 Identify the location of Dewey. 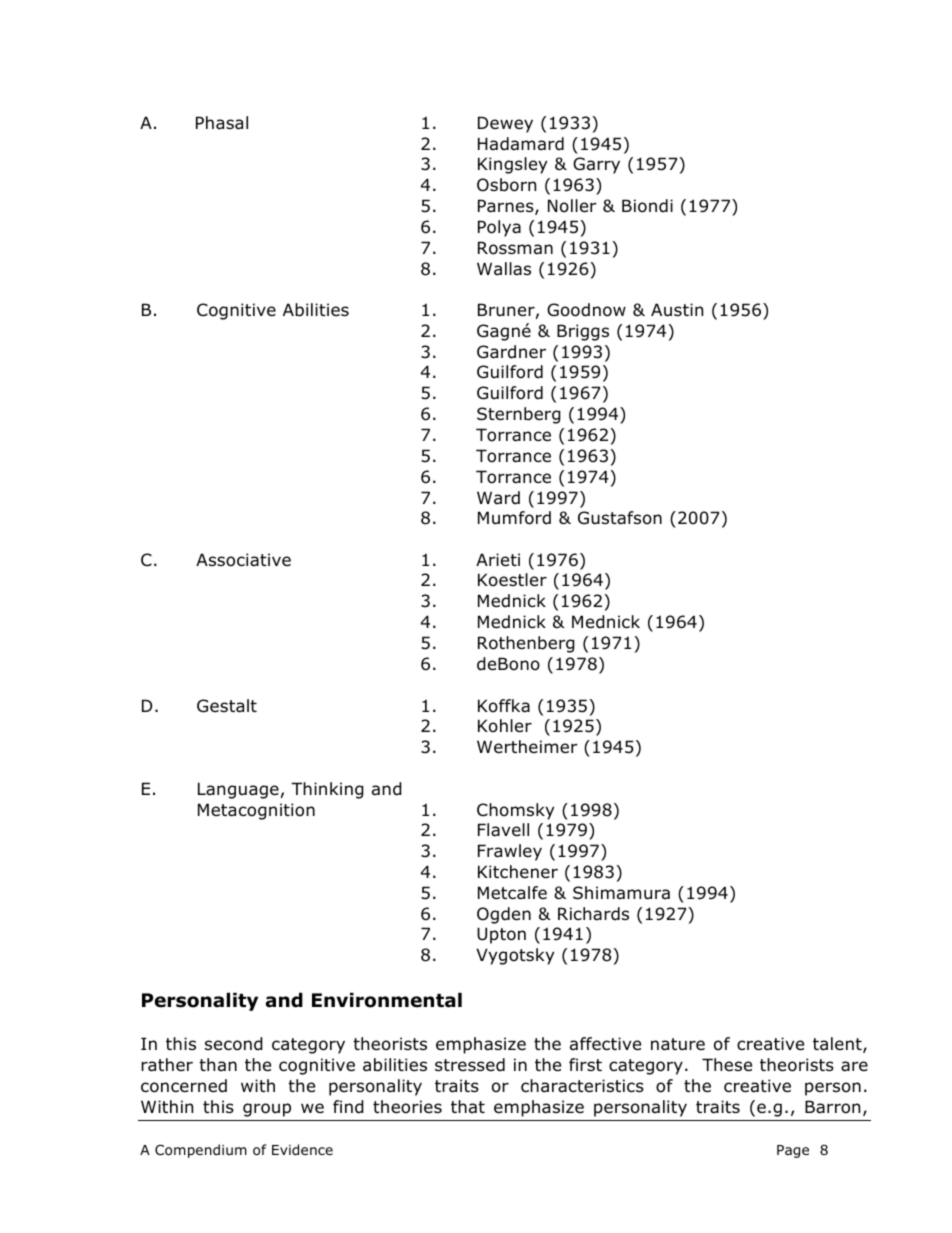
(505, 124).
